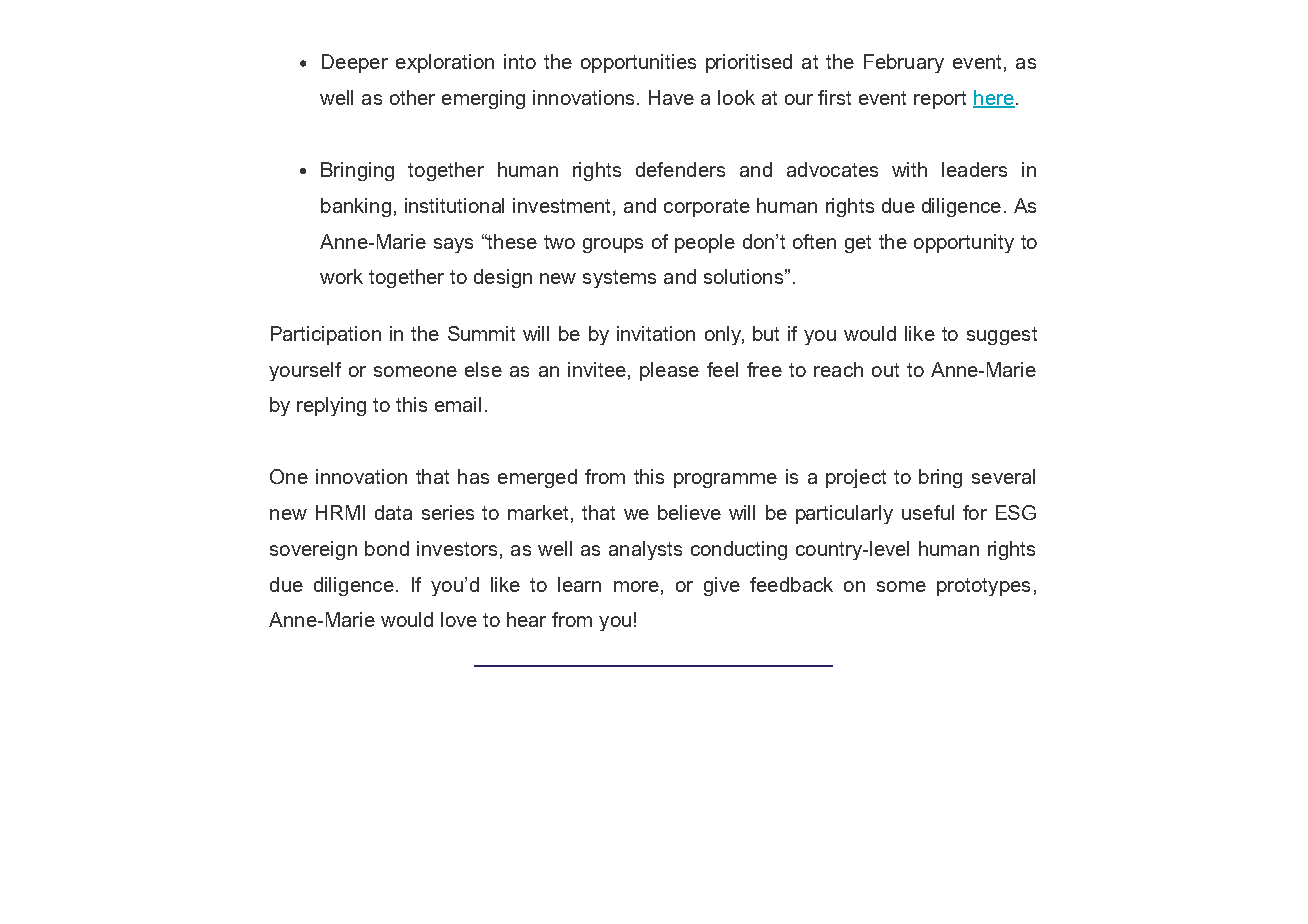 This document has width=1308, height=924. What do you see at coordinates (355, 63) in the document?
I see `Deeper` at bounding box center [355, 63].
